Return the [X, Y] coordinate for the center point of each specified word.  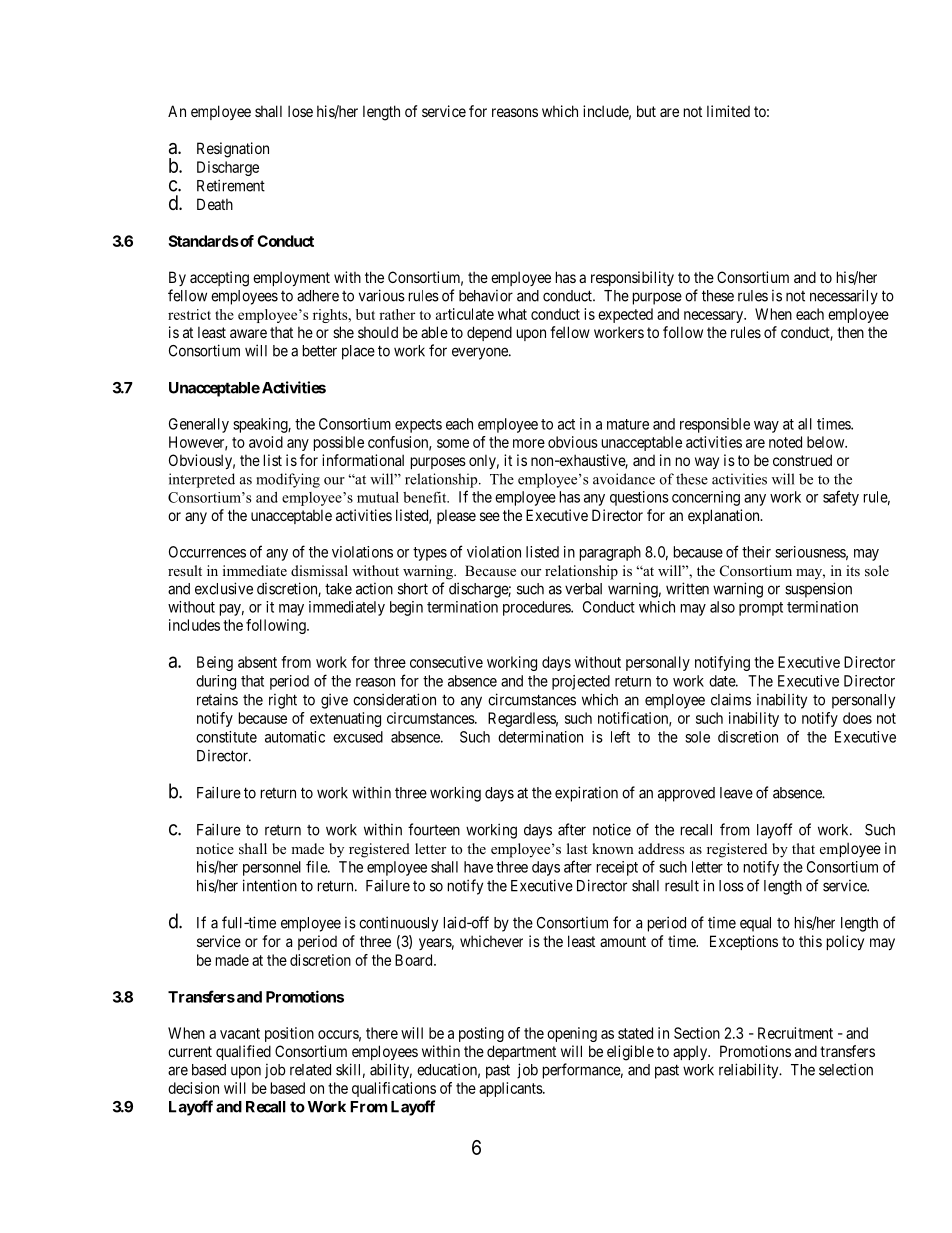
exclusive [224, 588]
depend [489, 333]
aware [248, 333]
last [577, 848]
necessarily [844, 297]
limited [728, 111]
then [850, 332]
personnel [272, 868]
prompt [761, 609]
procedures [537, 608]
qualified [243, 1052]
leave [736, 793]
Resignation [233, 150]
